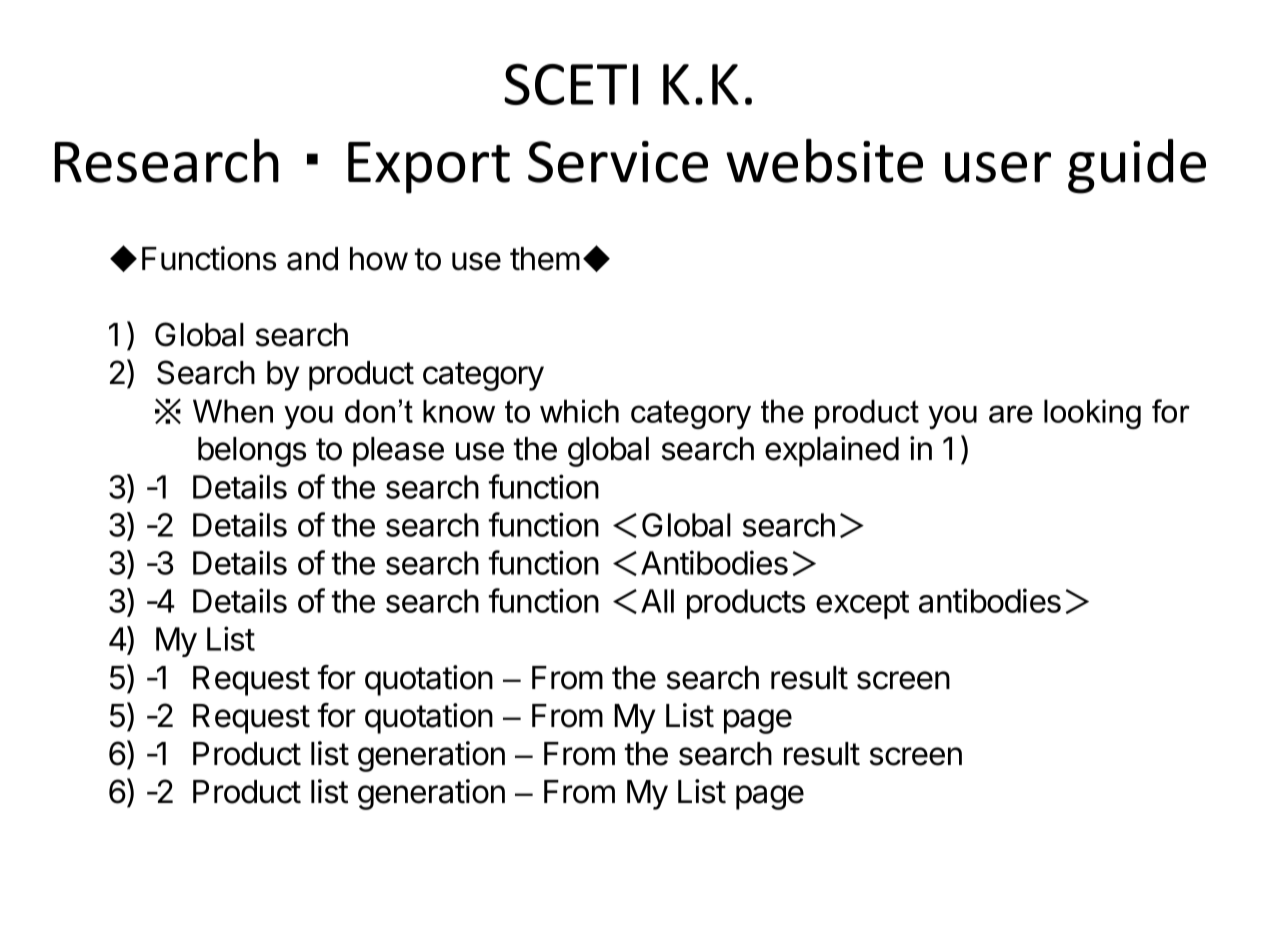 Image resolution: width=1270 pixels, height=952 pixels. I want to click on explained, so click(832, 451).
